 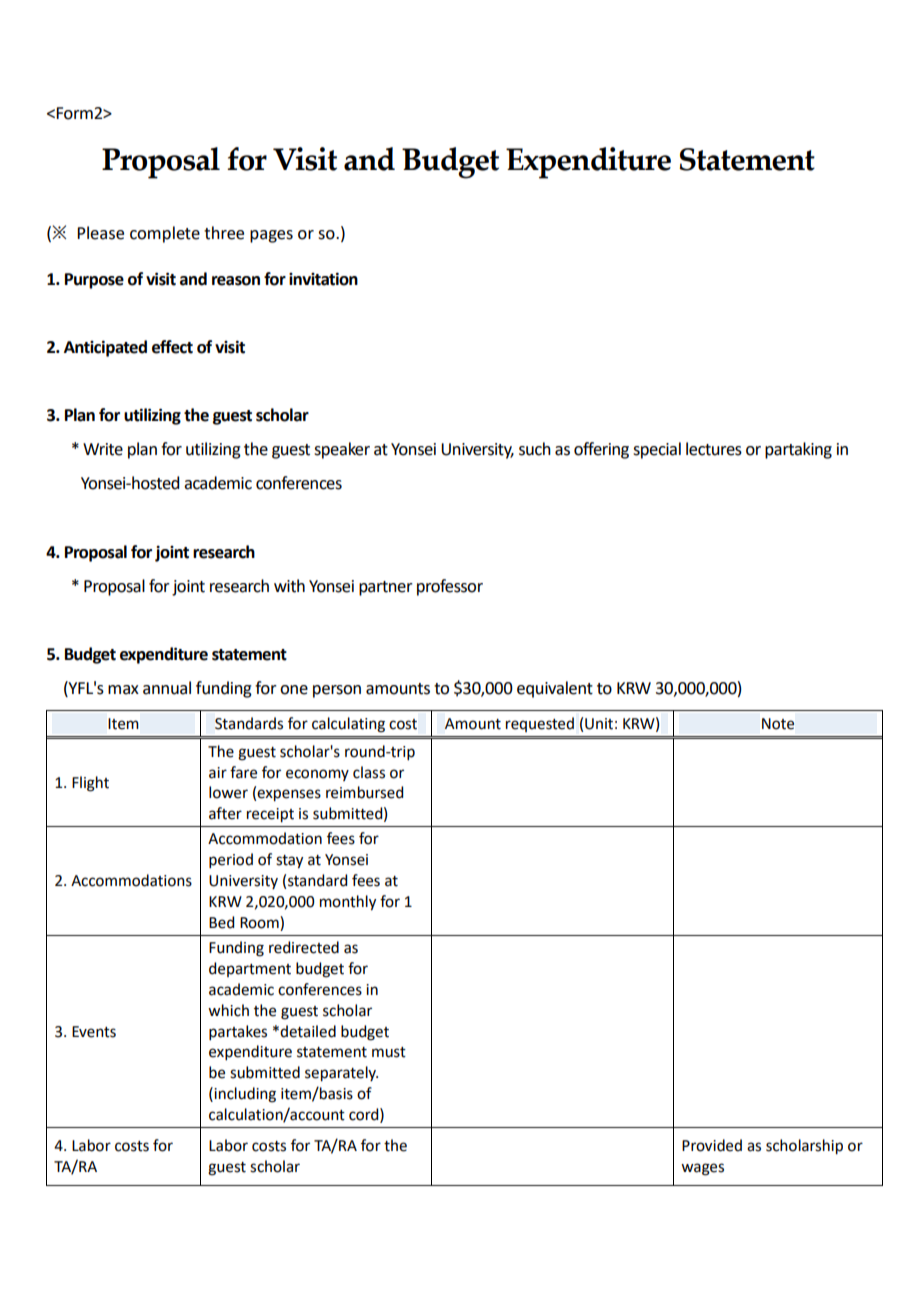 I want to click on complete, so click(x=165, y=234).
